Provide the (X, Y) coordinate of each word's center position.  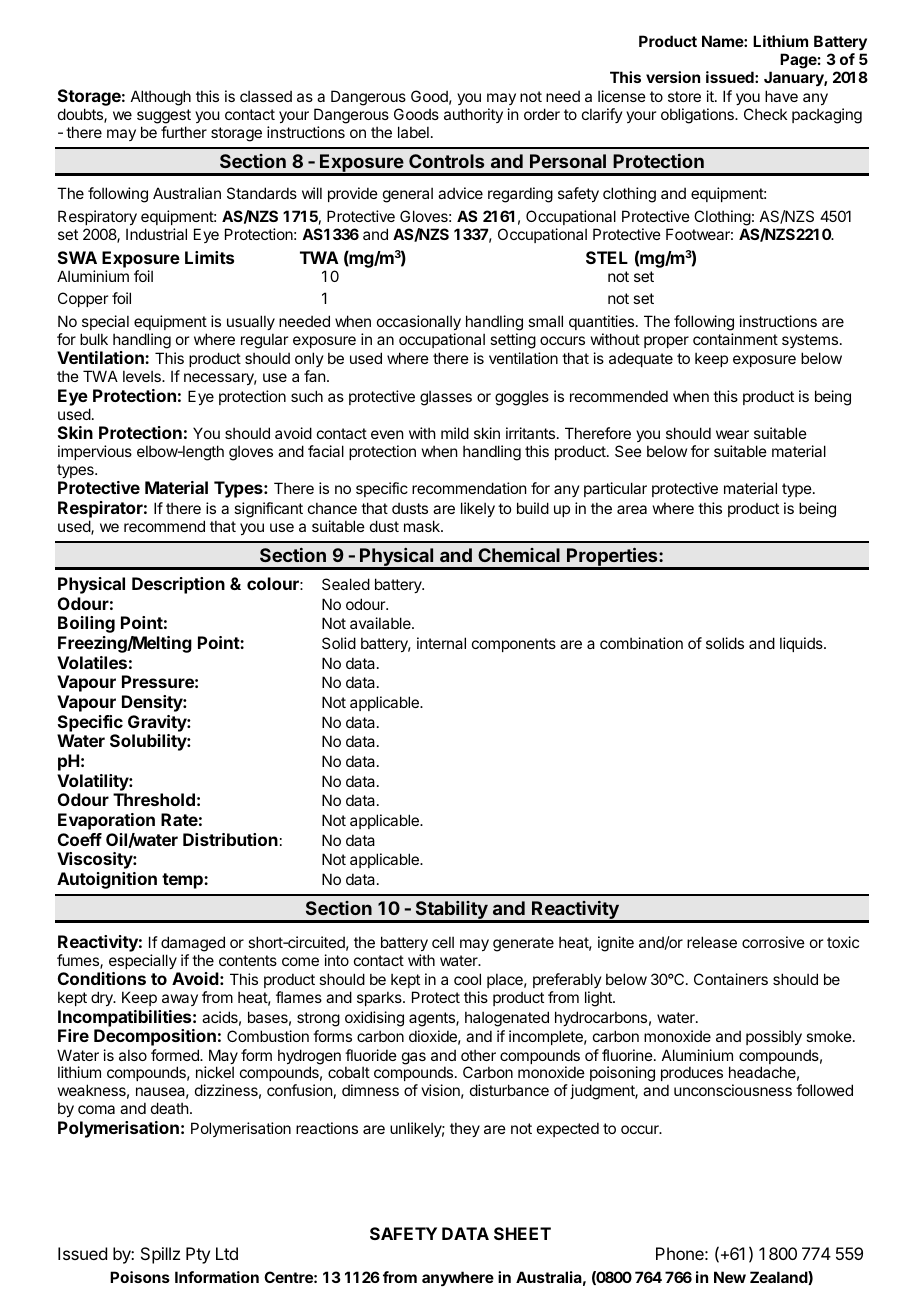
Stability (451, 911)
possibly (774, 1037)
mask (423, 526)
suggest (164, 118)
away (180, 1000)
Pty (198, 1255)
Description (178, 585)
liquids (802, 644)
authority (473, 115)
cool (467, 979)
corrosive (773, 942)
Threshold (154, 799)
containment (735, 339)
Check (765, 114)
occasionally (419, 322)
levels (143, 376)
